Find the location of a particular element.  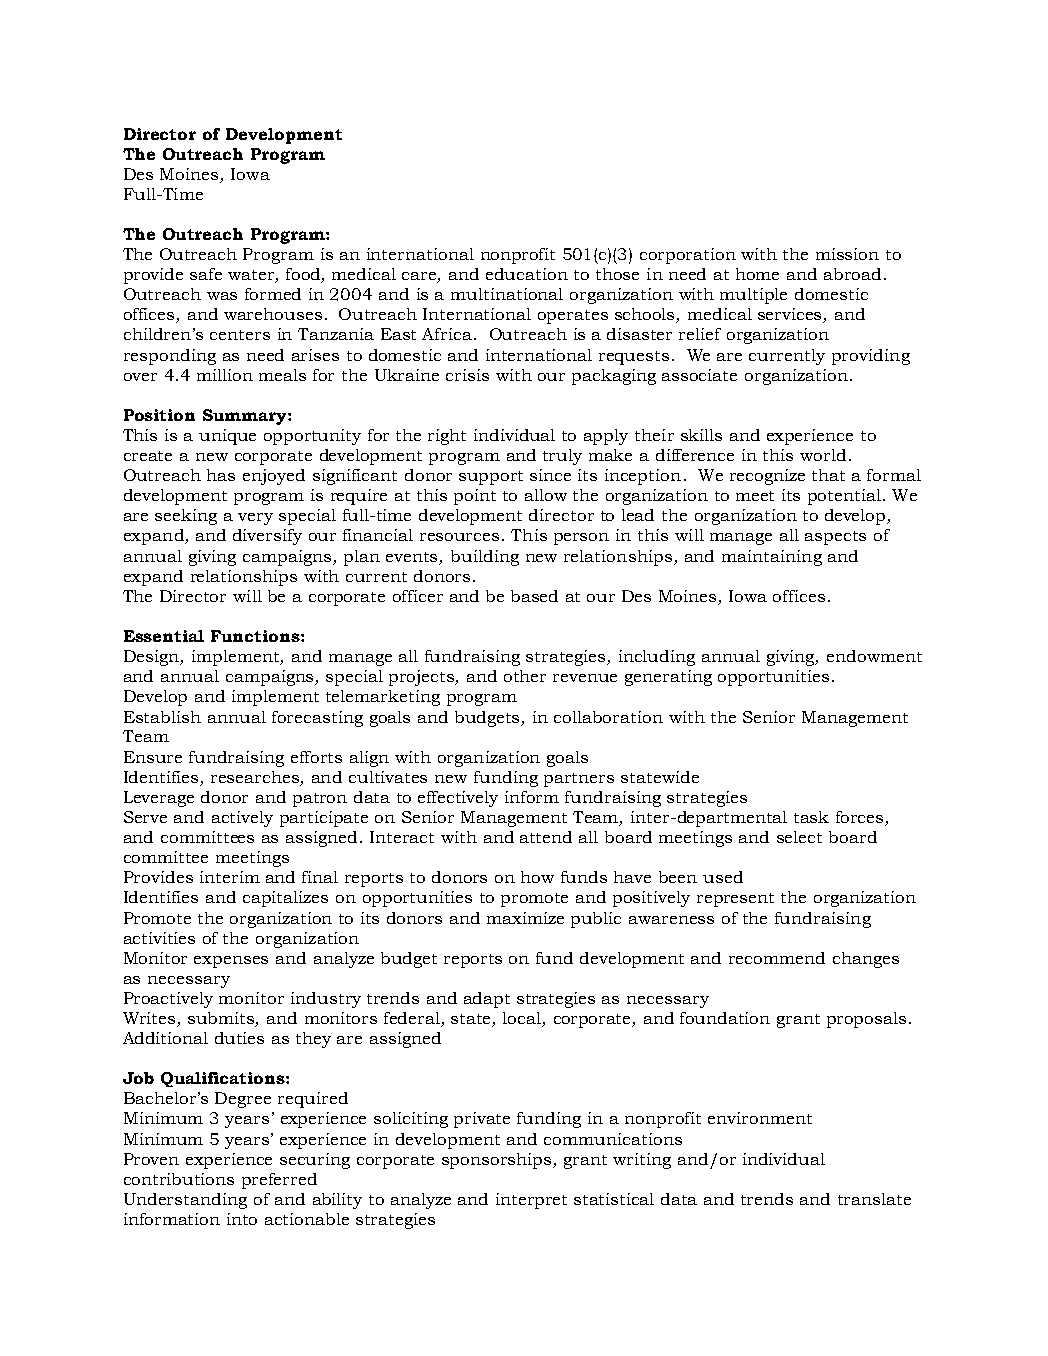

education is located at coordinates (527, 274).
